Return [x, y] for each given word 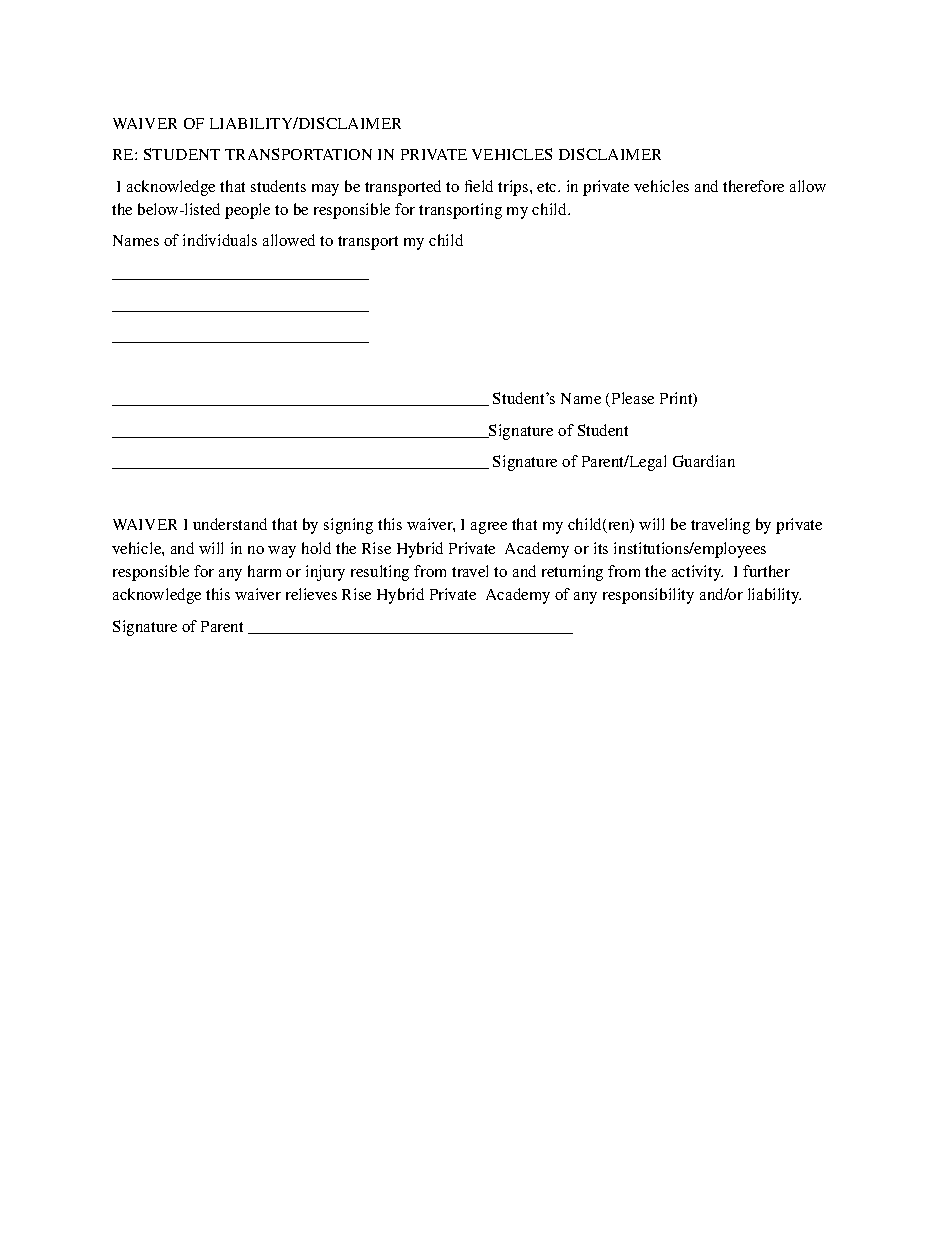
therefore [753, 186]
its [601, 548]
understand [230, 524]
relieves [311, 594]
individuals [220, 240]
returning [572, 573]
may [325, 190]
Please [631, 399]
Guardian [704, 461]
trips [513, 188]
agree [489, 528]
